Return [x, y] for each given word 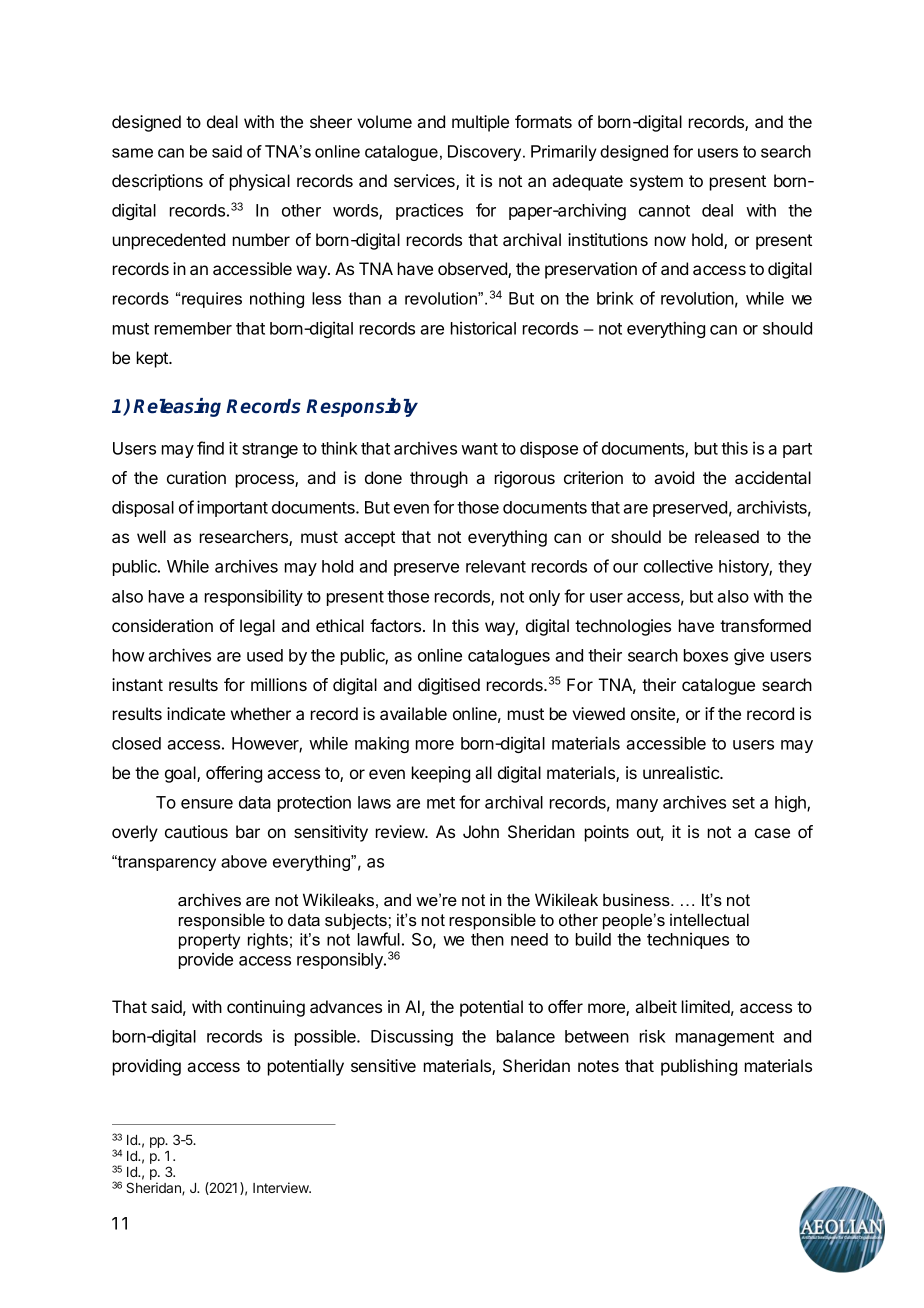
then [487, 939]
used [265, 655]
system [656, 183]
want [479, 449]
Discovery [486, 153]
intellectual [709, 919]
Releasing [177, 407]
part [797, 450]
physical [260, 182]
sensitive [383, 1065]
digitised [449, 686]
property [209, 941]
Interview [281, 1187]
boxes [706, 655]
